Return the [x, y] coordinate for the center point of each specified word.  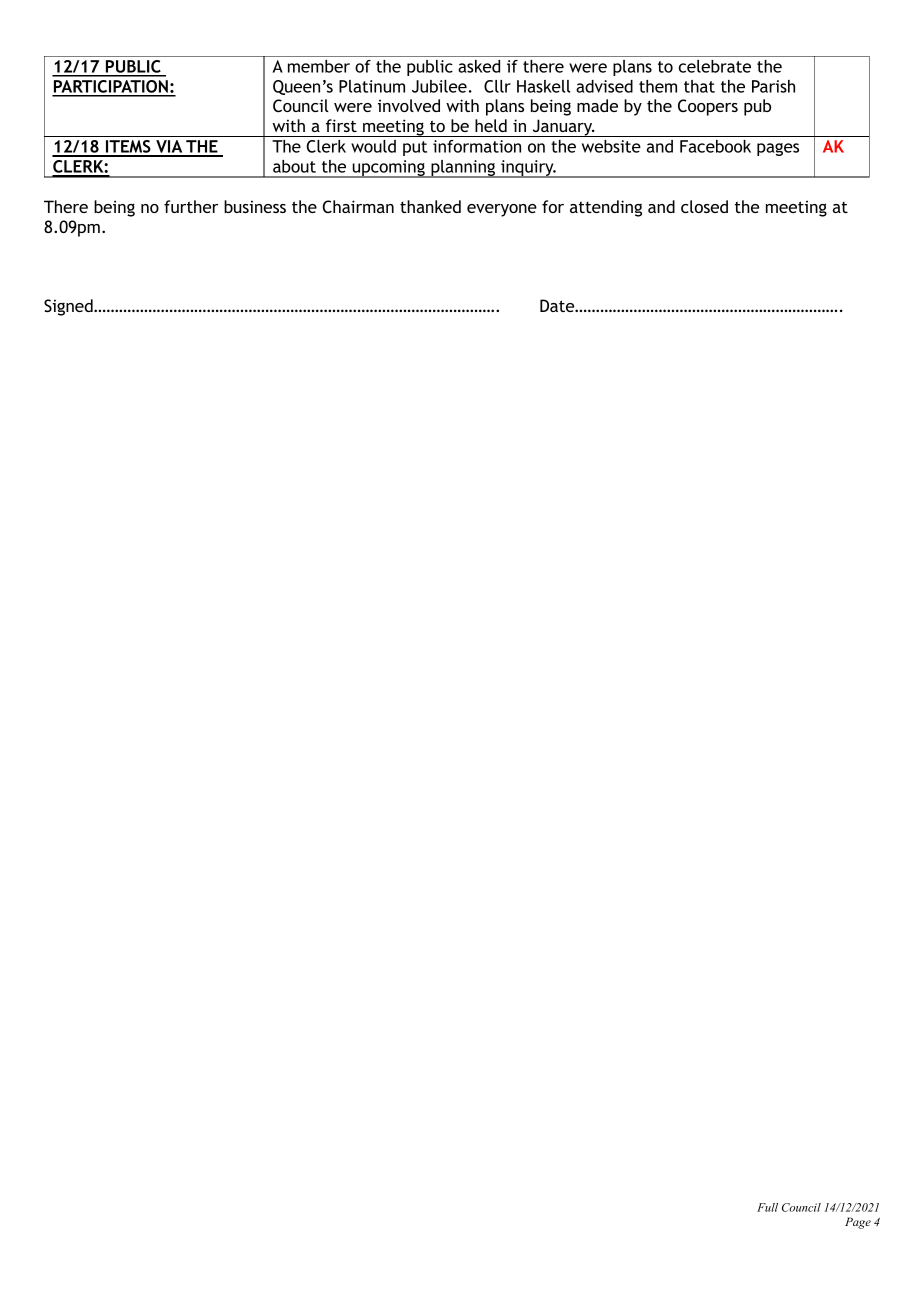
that [699, 86]
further [191, 206]
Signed [69, 307]
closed [704, 206]
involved [409, 105]
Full [767, 1207]
